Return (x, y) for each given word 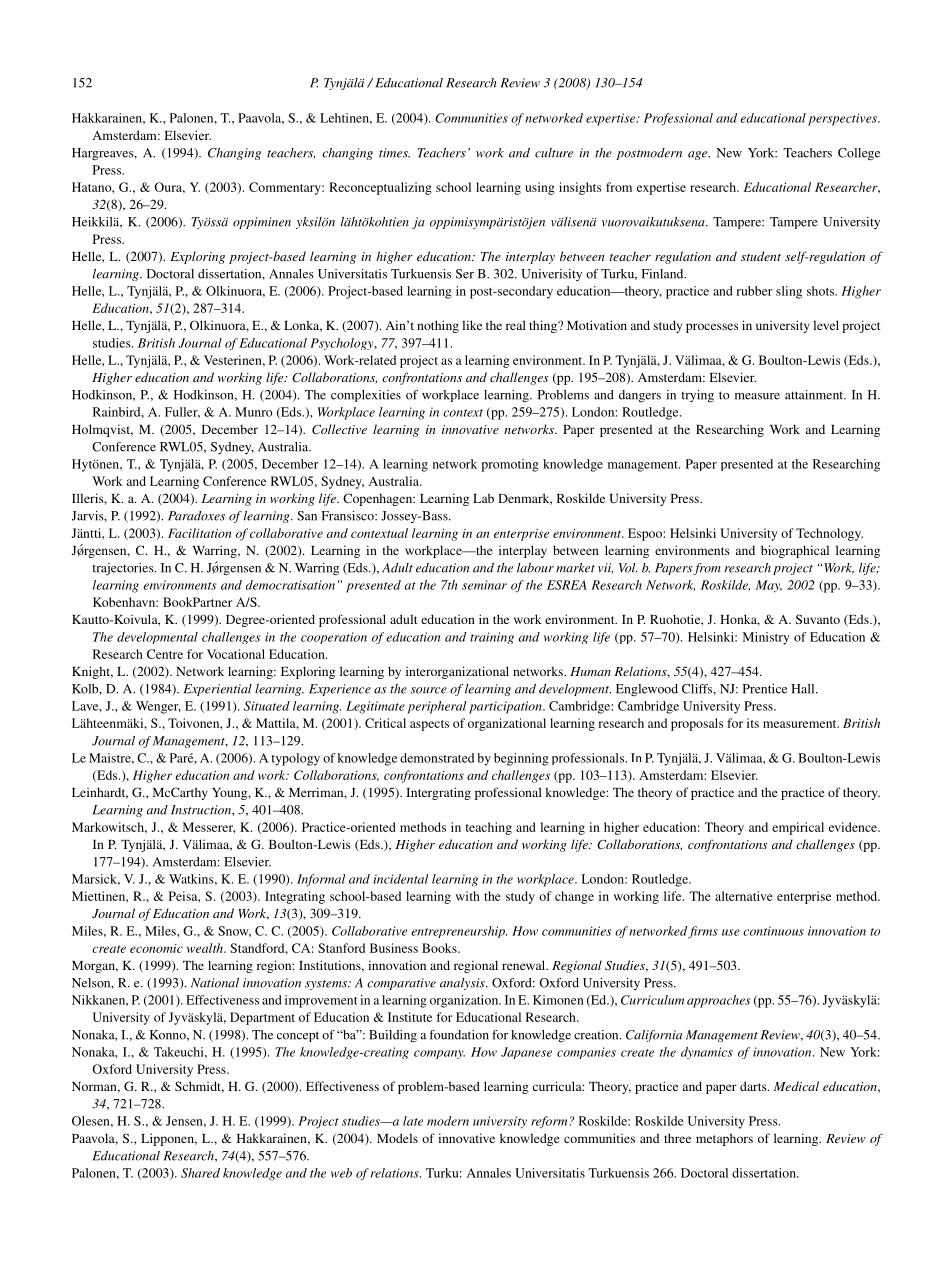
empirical (798, 828)
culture (554, 153)
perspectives (843, 119)
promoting (510, 465)
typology (295, 759)
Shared (200, 1173)
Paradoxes (196, 516)
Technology (829, 534)
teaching (488, 828)
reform (549, 1122)
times (394, 153)
